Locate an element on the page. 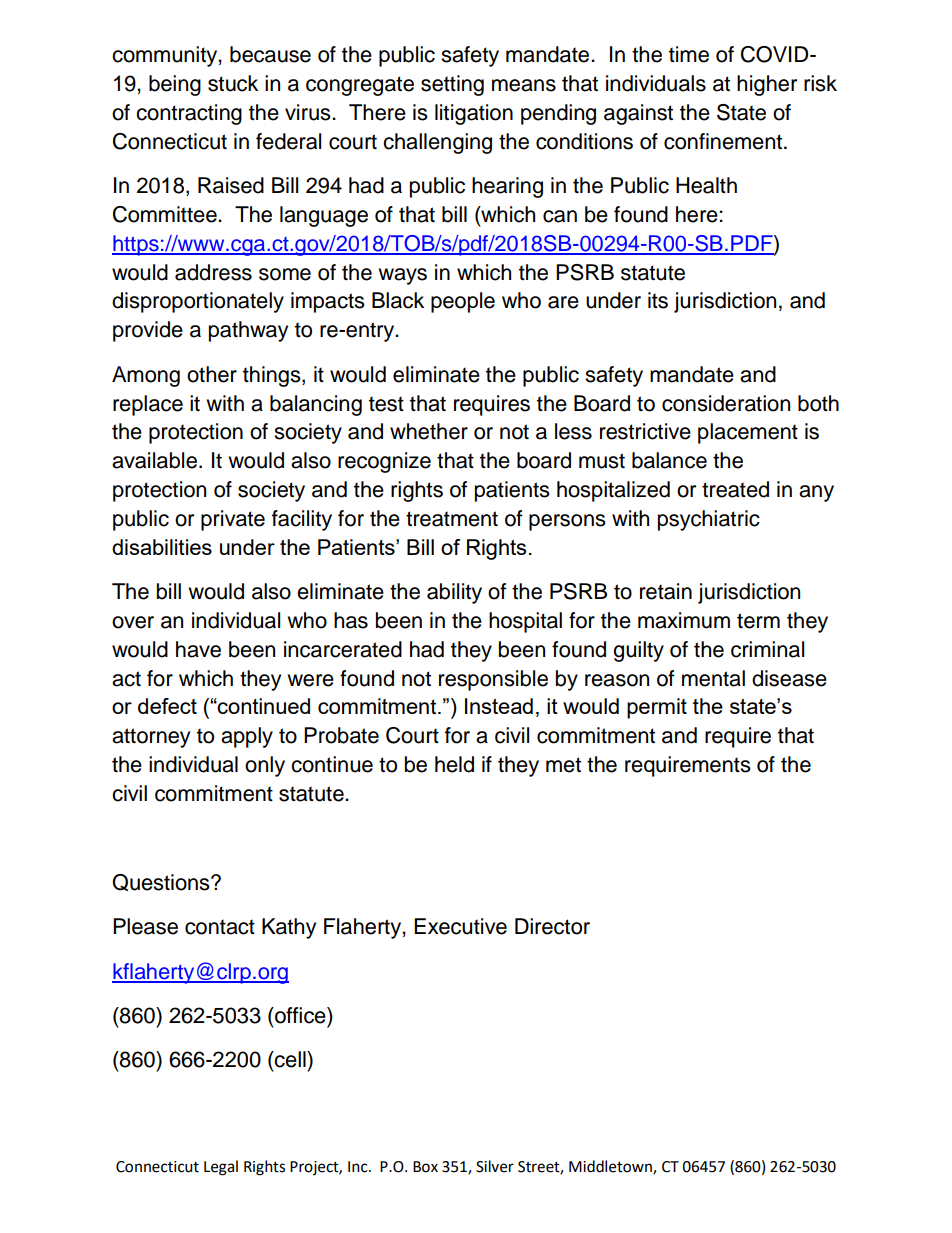 The image size is (952, 1233). stuck is located at coordinates (233, 83).
